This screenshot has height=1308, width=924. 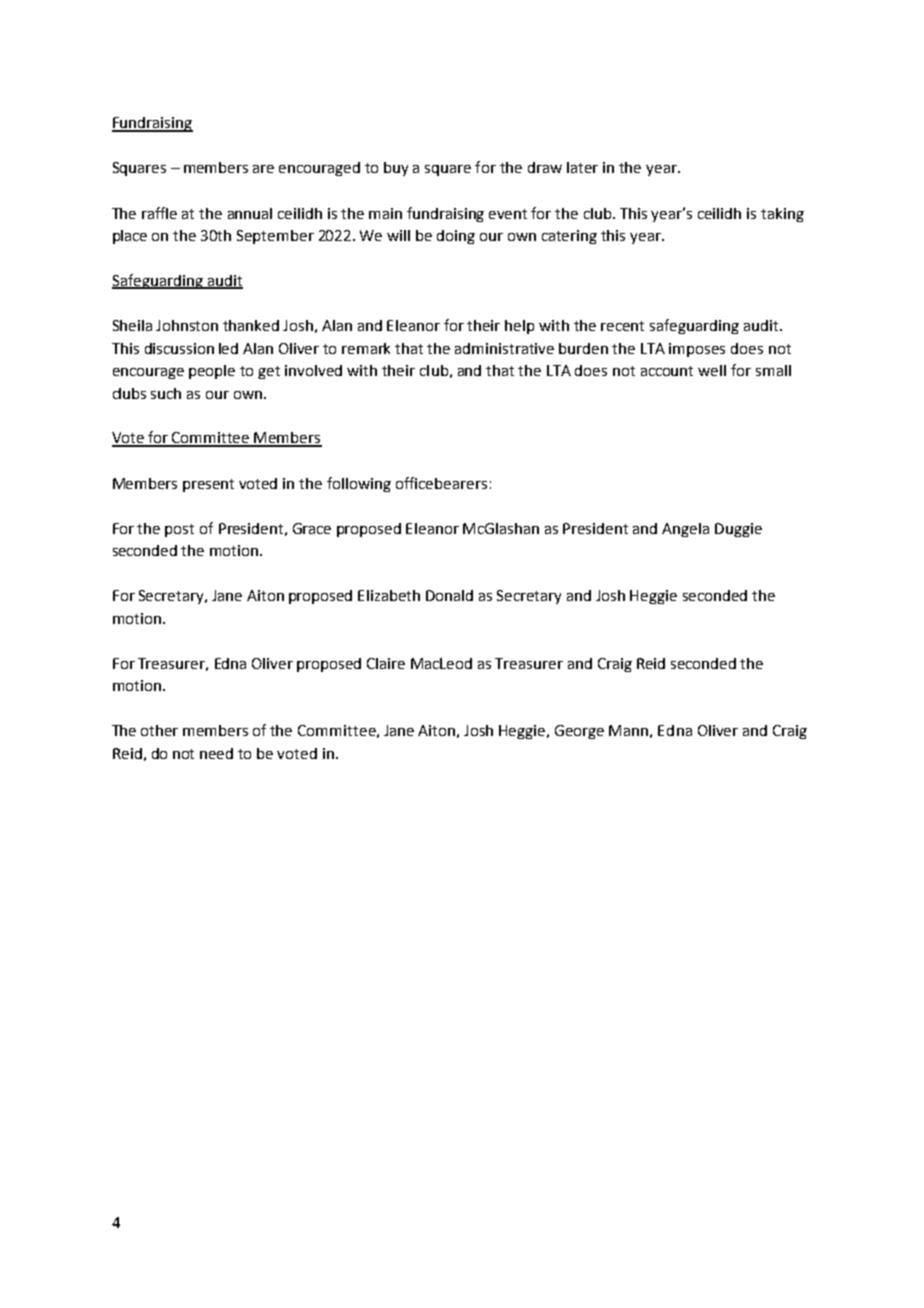 I want to click on need, so click(x=216, y=753).
